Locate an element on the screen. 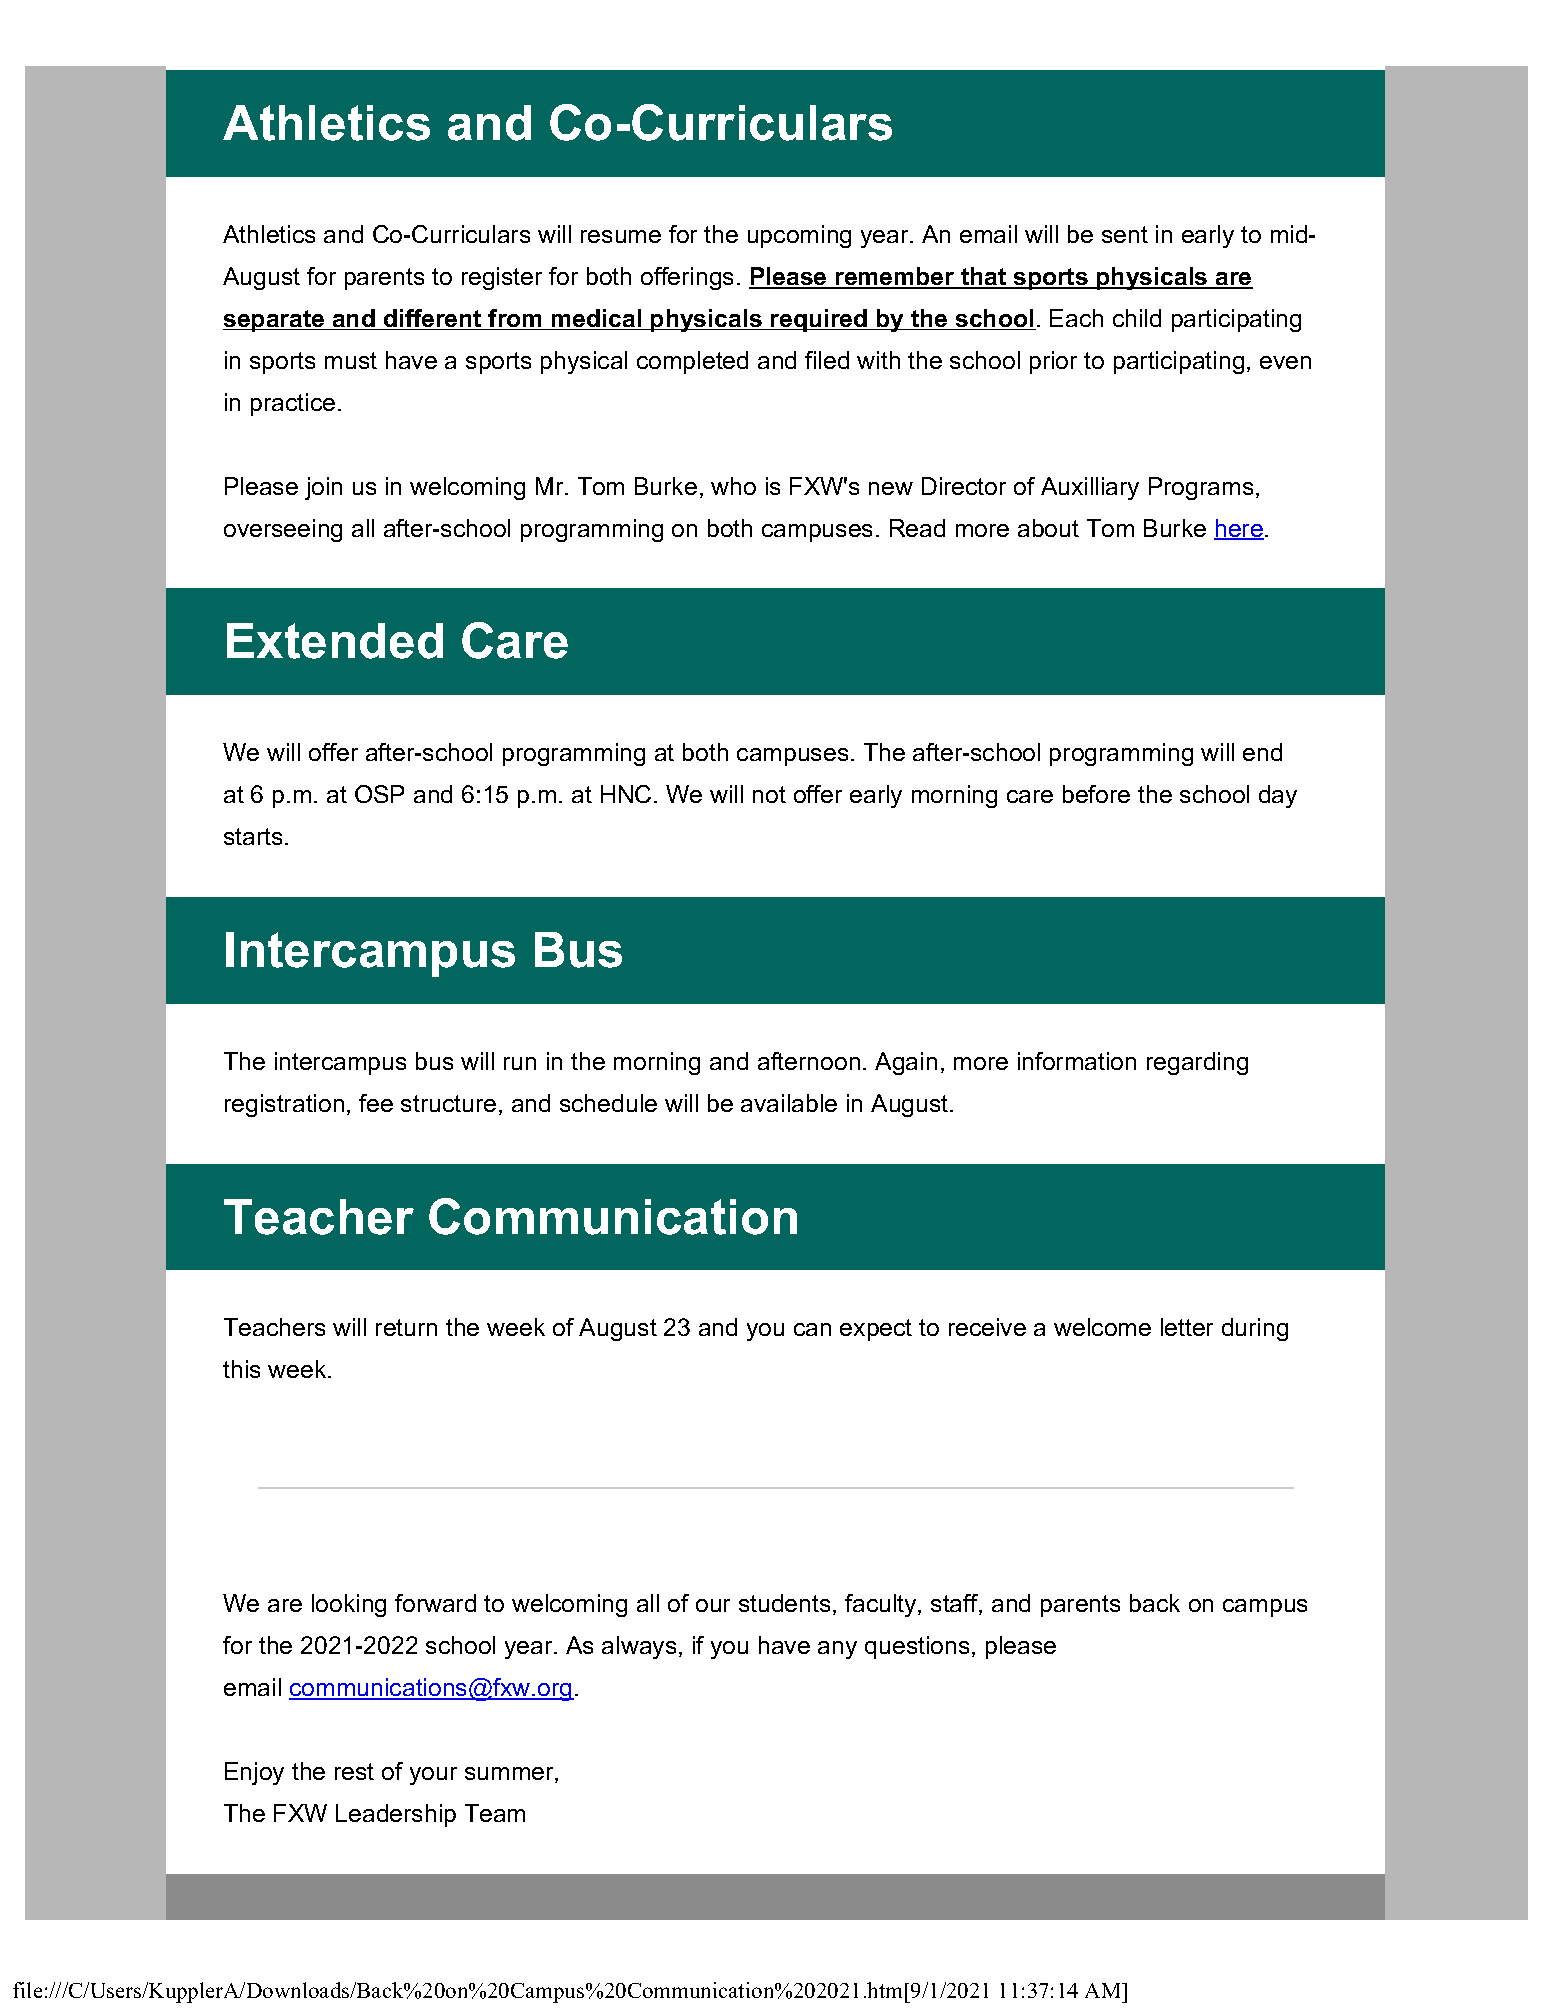 This screenshot has height=2011, width=1554. can is located at coordinates (812, 1329).
